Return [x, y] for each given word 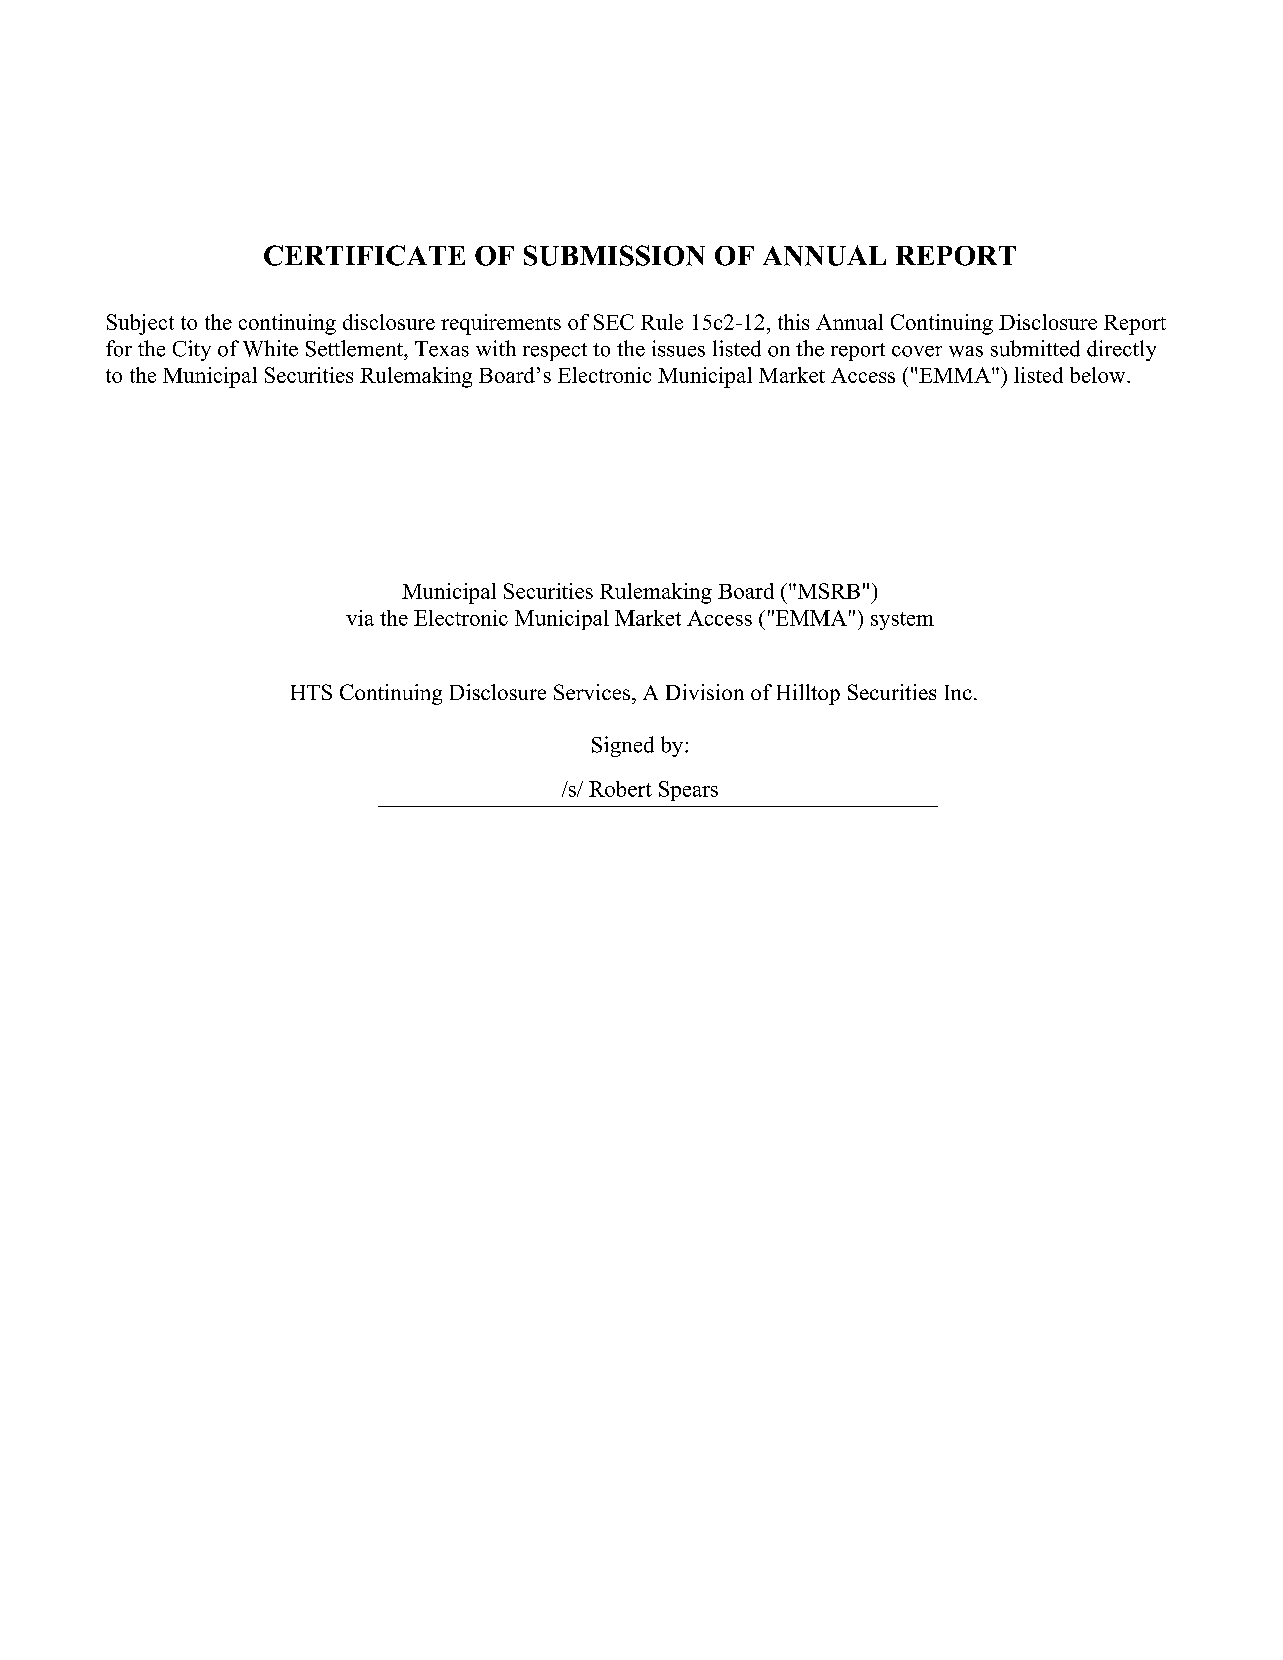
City [192, 350]
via [360, 618]
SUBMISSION [614, 255]
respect [555, 352]
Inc [958, 692]
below [1099, 375]
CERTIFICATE [364, 255]
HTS [311, 692]
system [902, 621]
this [793, 322]
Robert [620, 789]
